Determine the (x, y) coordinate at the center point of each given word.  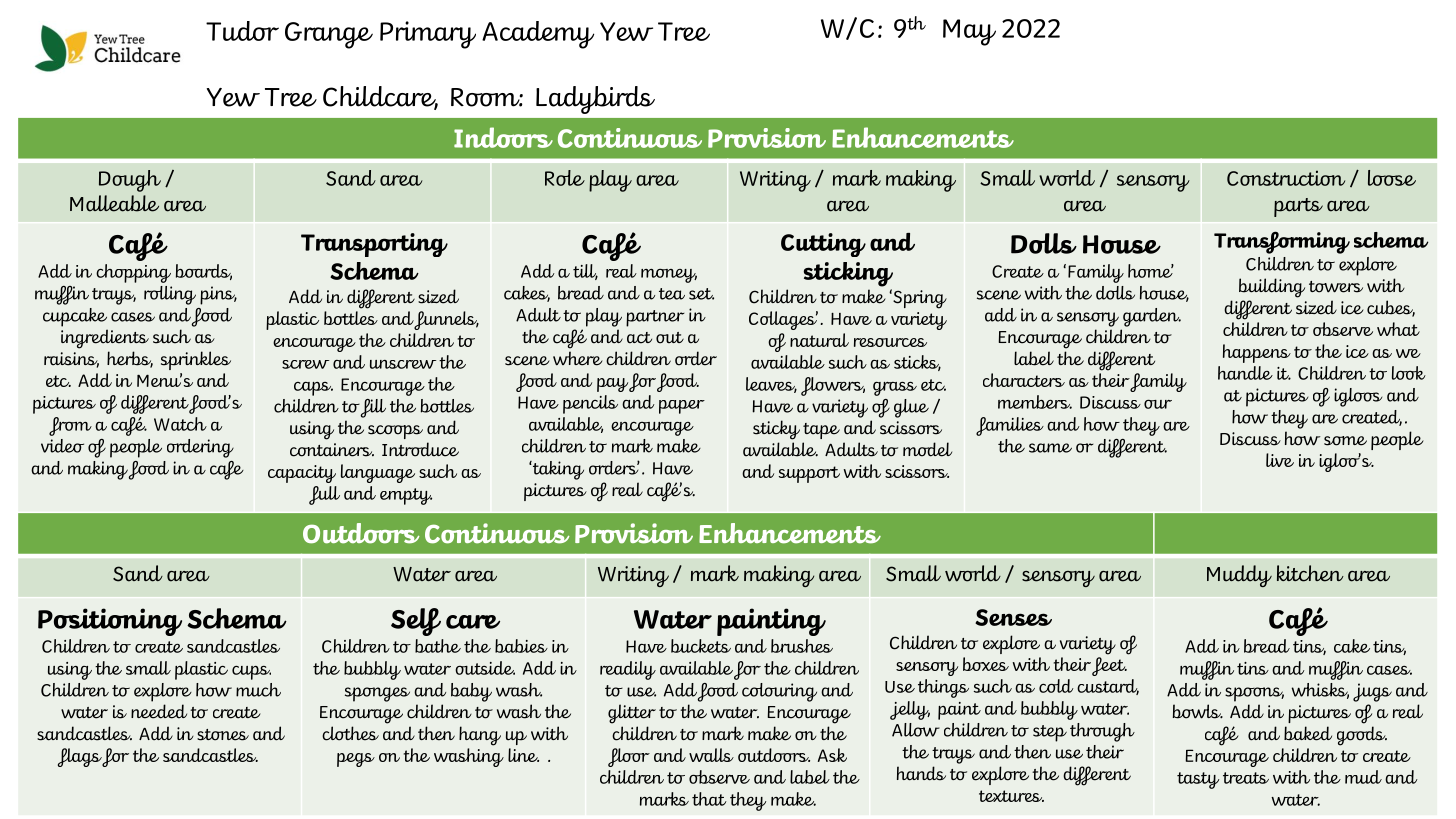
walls (711, 755)
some (1345, 441)
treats (1246, 778)
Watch (180, 424)
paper (682, 407)
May (969, 32)
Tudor (242, 31)
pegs (356, 760)
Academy (538, 35)
